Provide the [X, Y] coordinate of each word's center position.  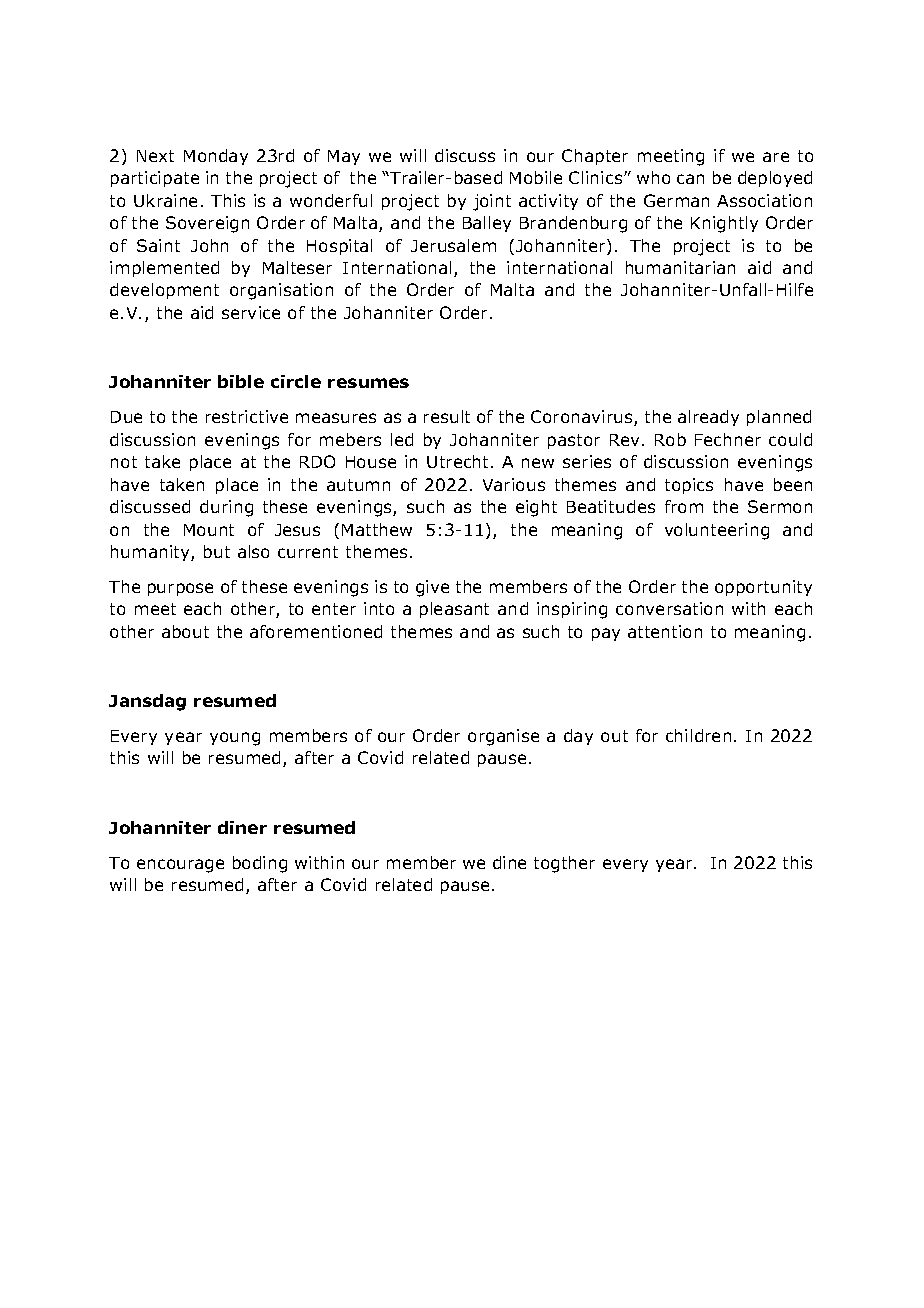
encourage [180, 866]
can [690, 179]
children [698, 735]
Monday [216, 157]
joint [492, 202]
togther [564, 864]
